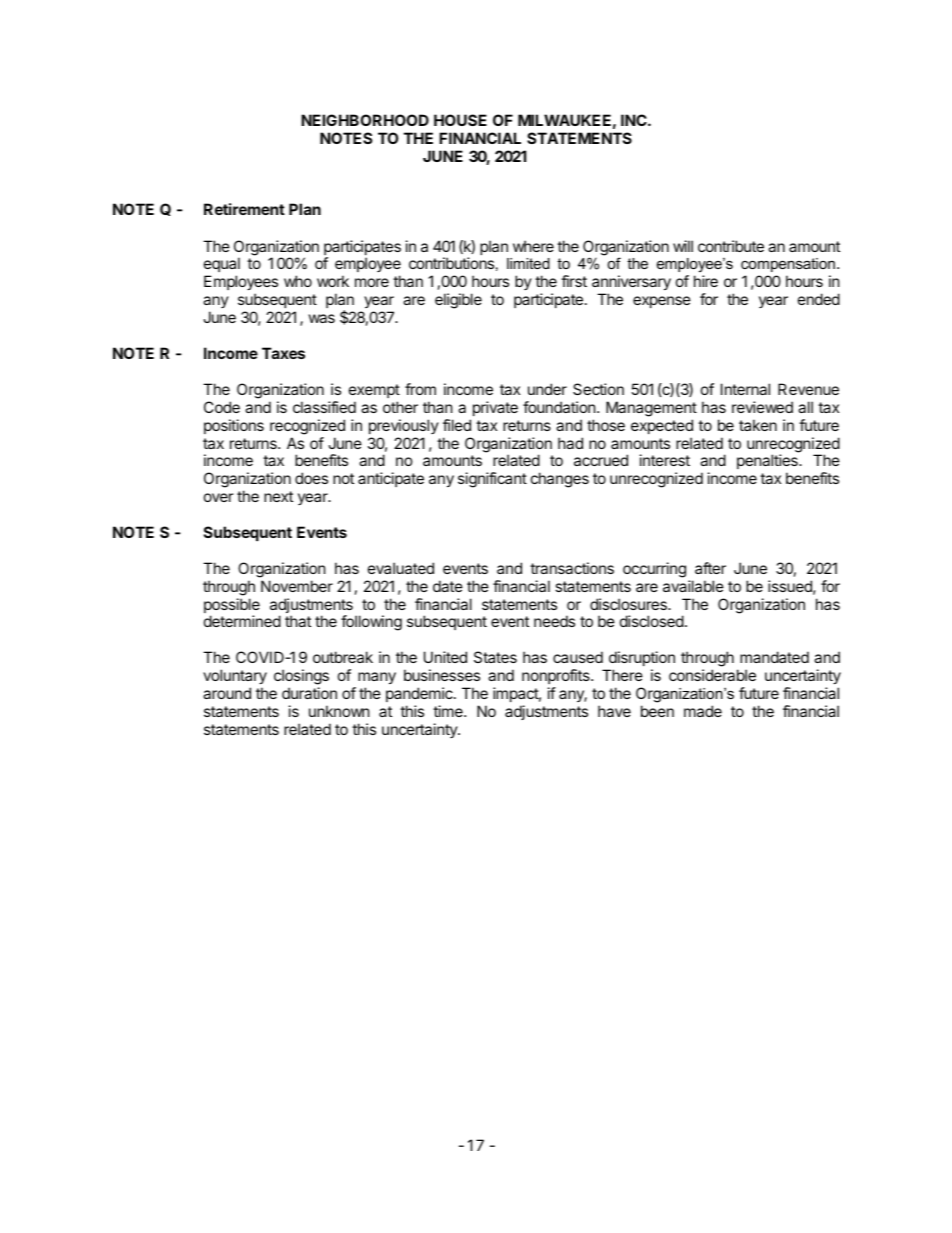  I want to click on NEIGHBORHOOD, so click(365, 120).
